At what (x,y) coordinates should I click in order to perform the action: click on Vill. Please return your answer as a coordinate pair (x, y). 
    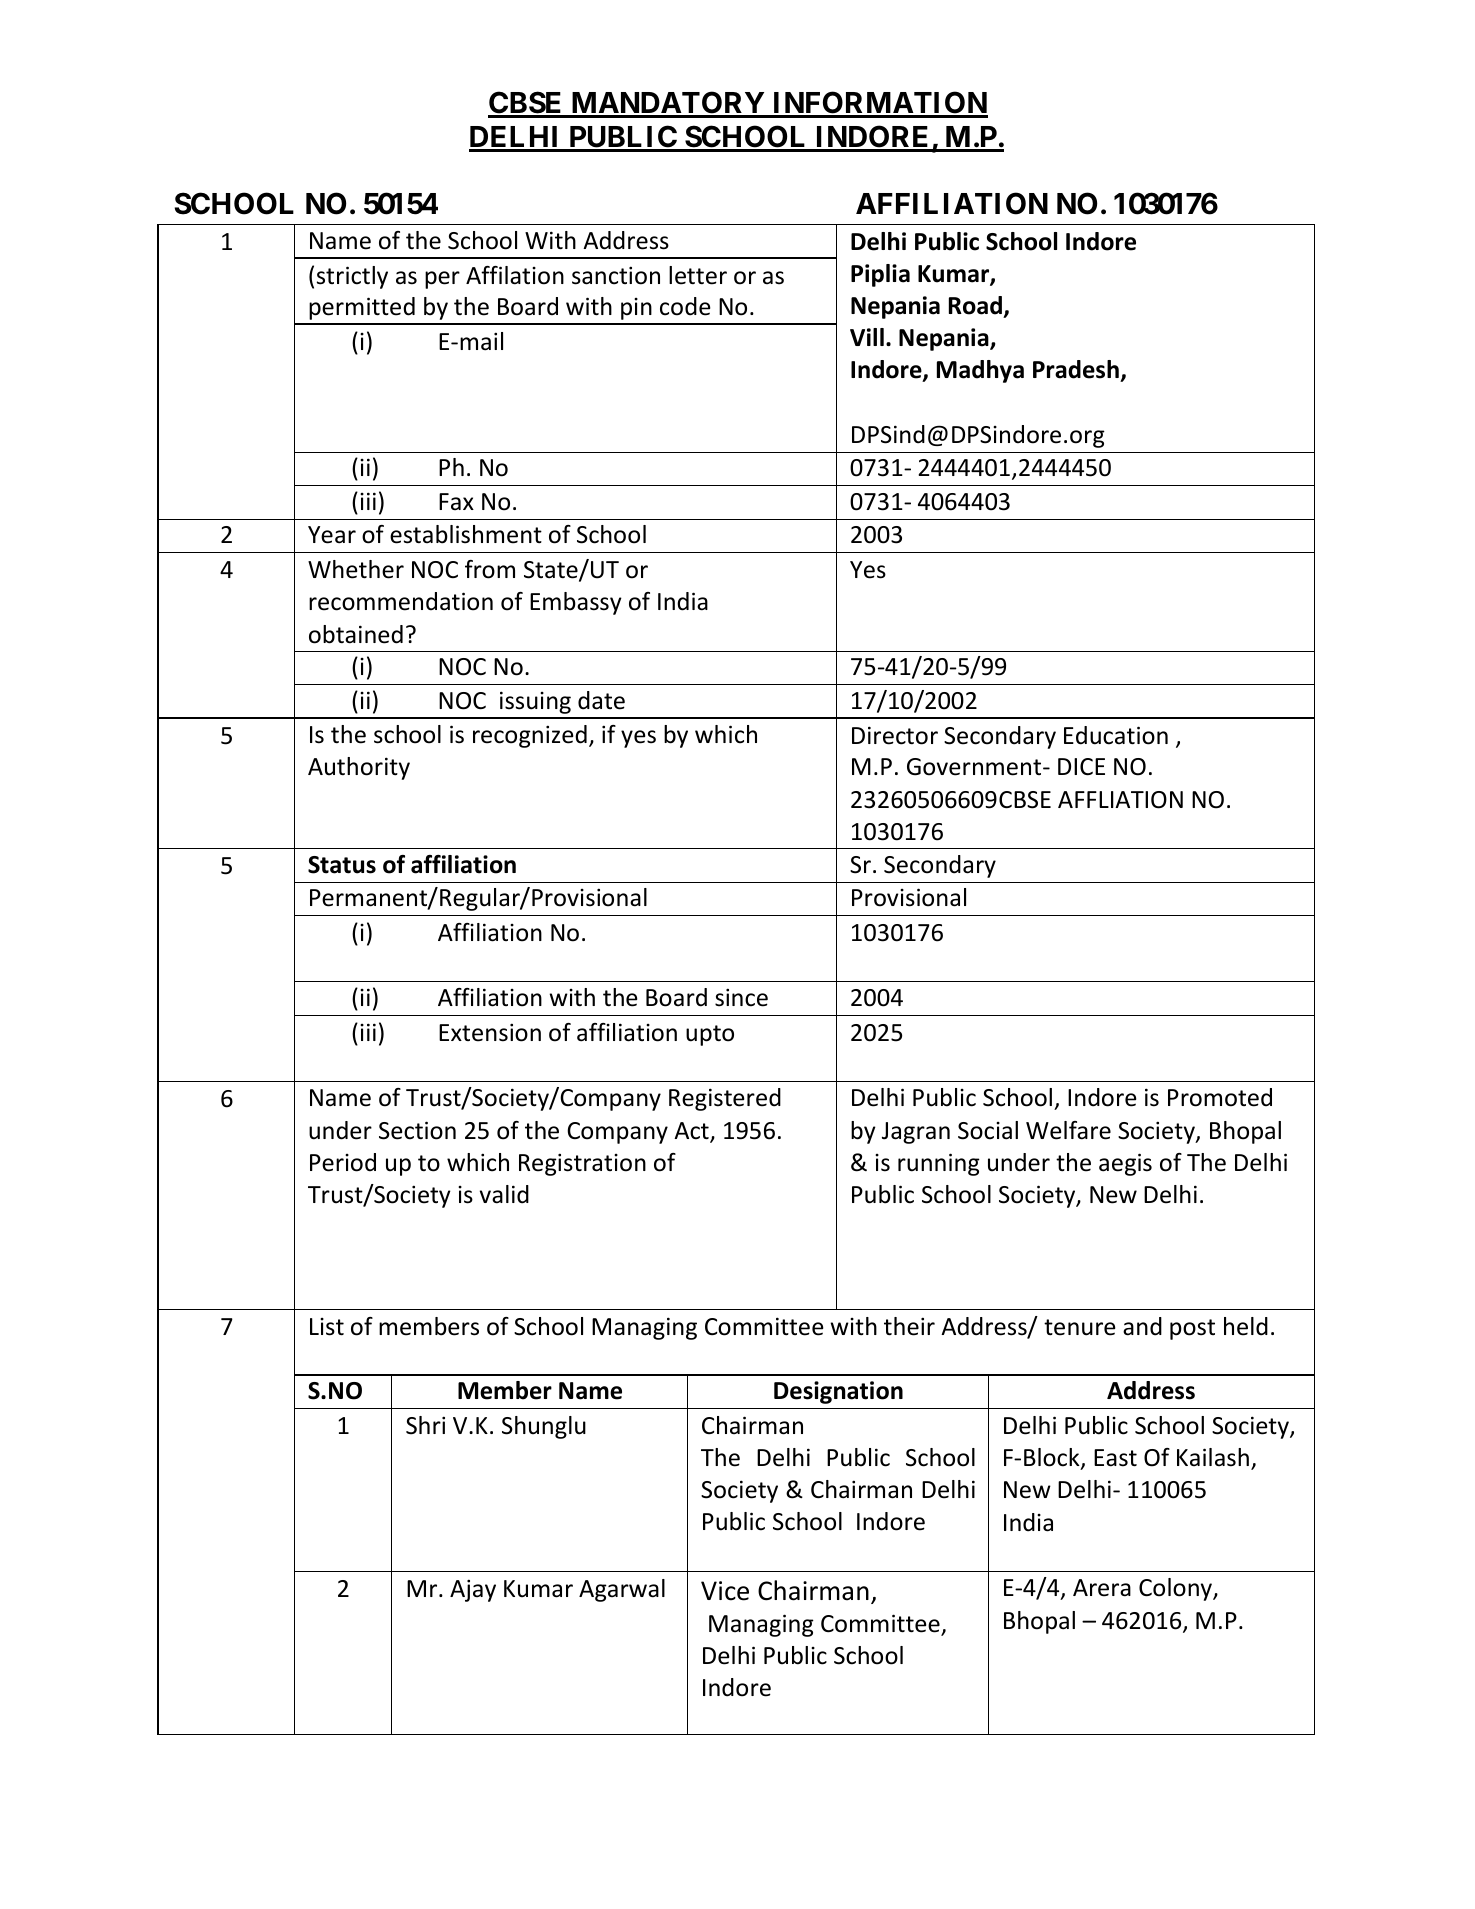
    Looking at the image, I should click on (867, 337).
